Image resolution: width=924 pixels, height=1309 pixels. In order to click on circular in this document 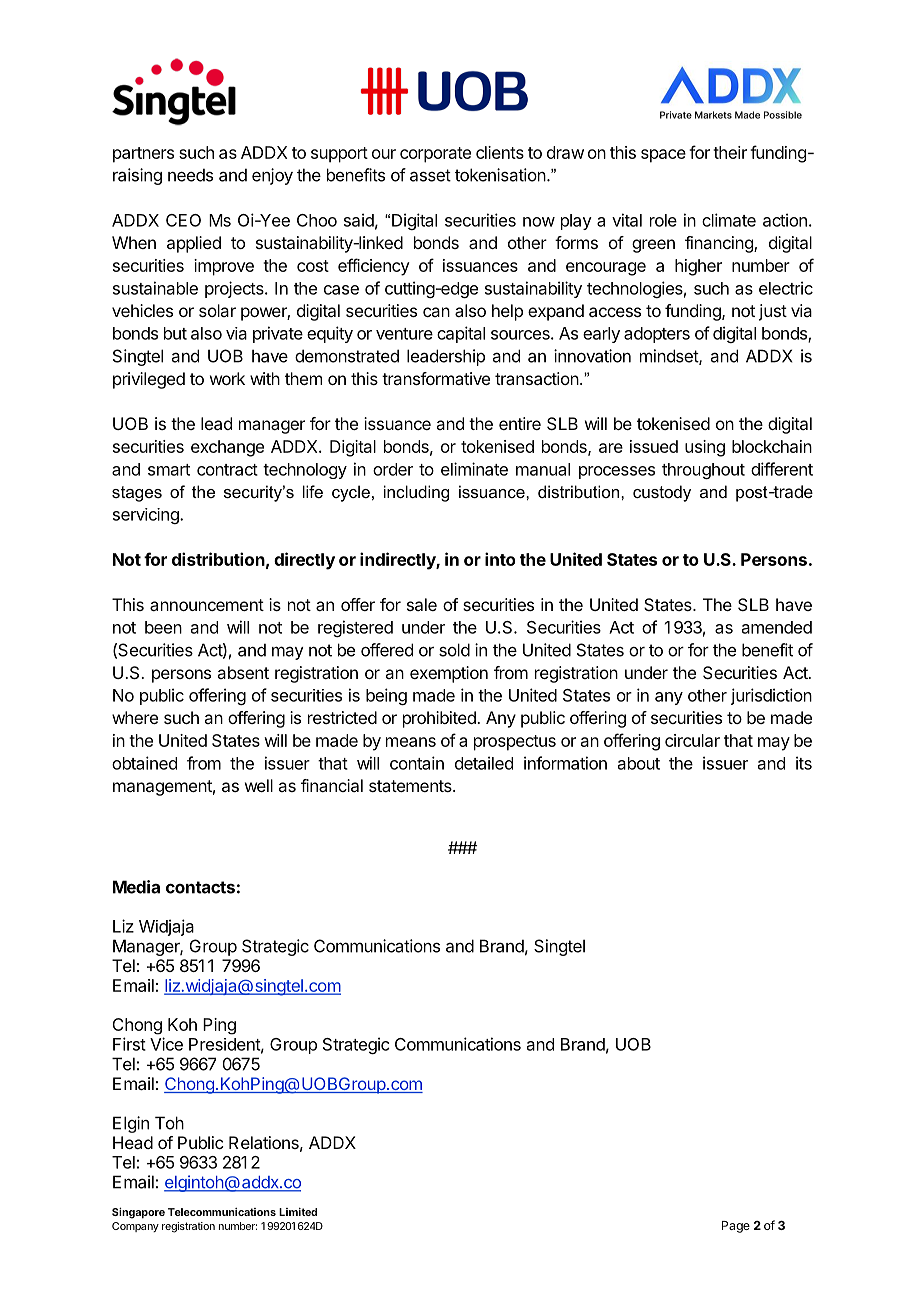, I will do `click(692, 740)`.
